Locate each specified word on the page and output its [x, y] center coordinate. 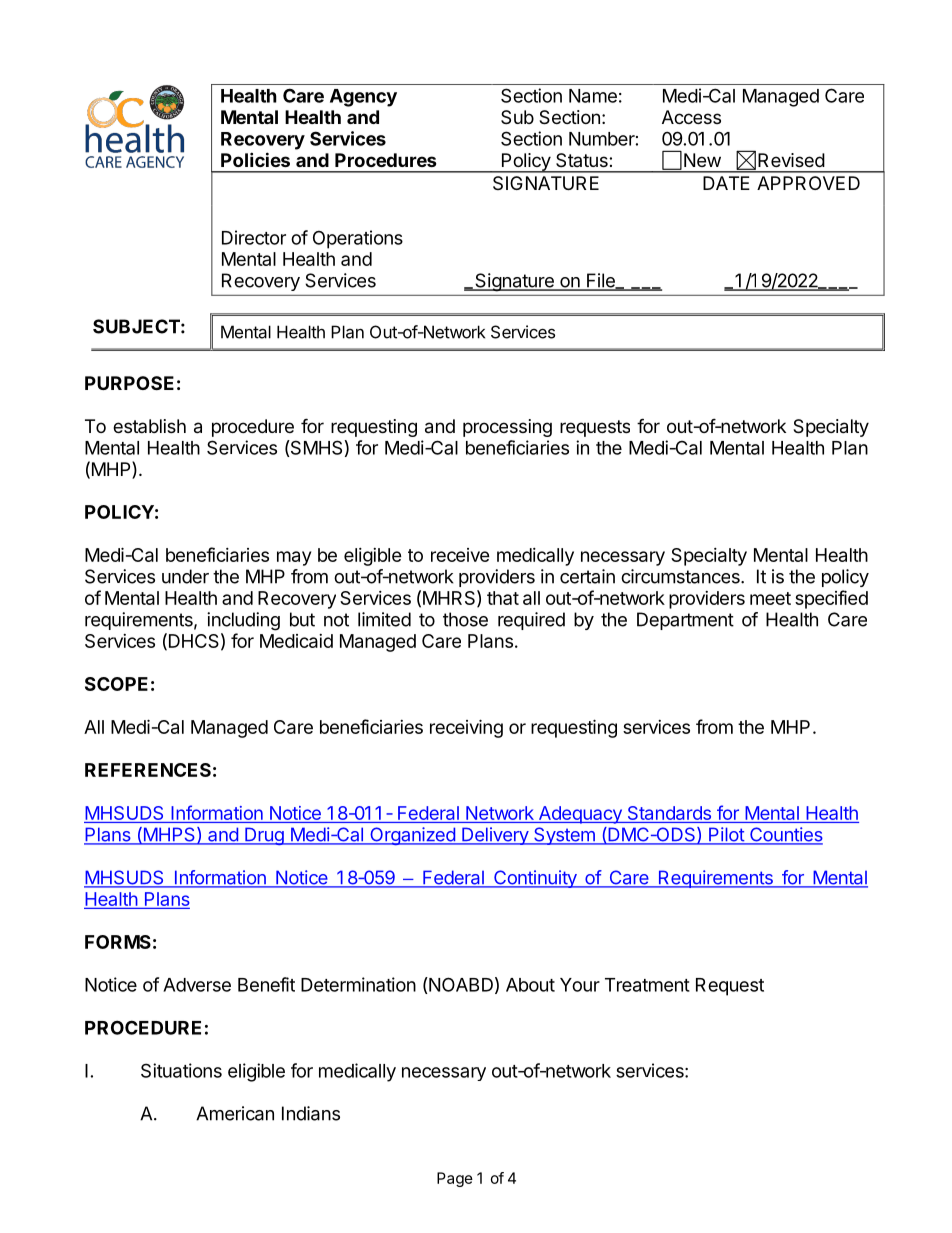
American [235, 1113]
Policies [255, 159]
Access [691, 117]
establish [149, 426]
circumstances [681, 576]
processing [507, 428]
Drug [264, 836]
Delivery [495, 836]
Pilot [726, 835]
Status [583, 160]
